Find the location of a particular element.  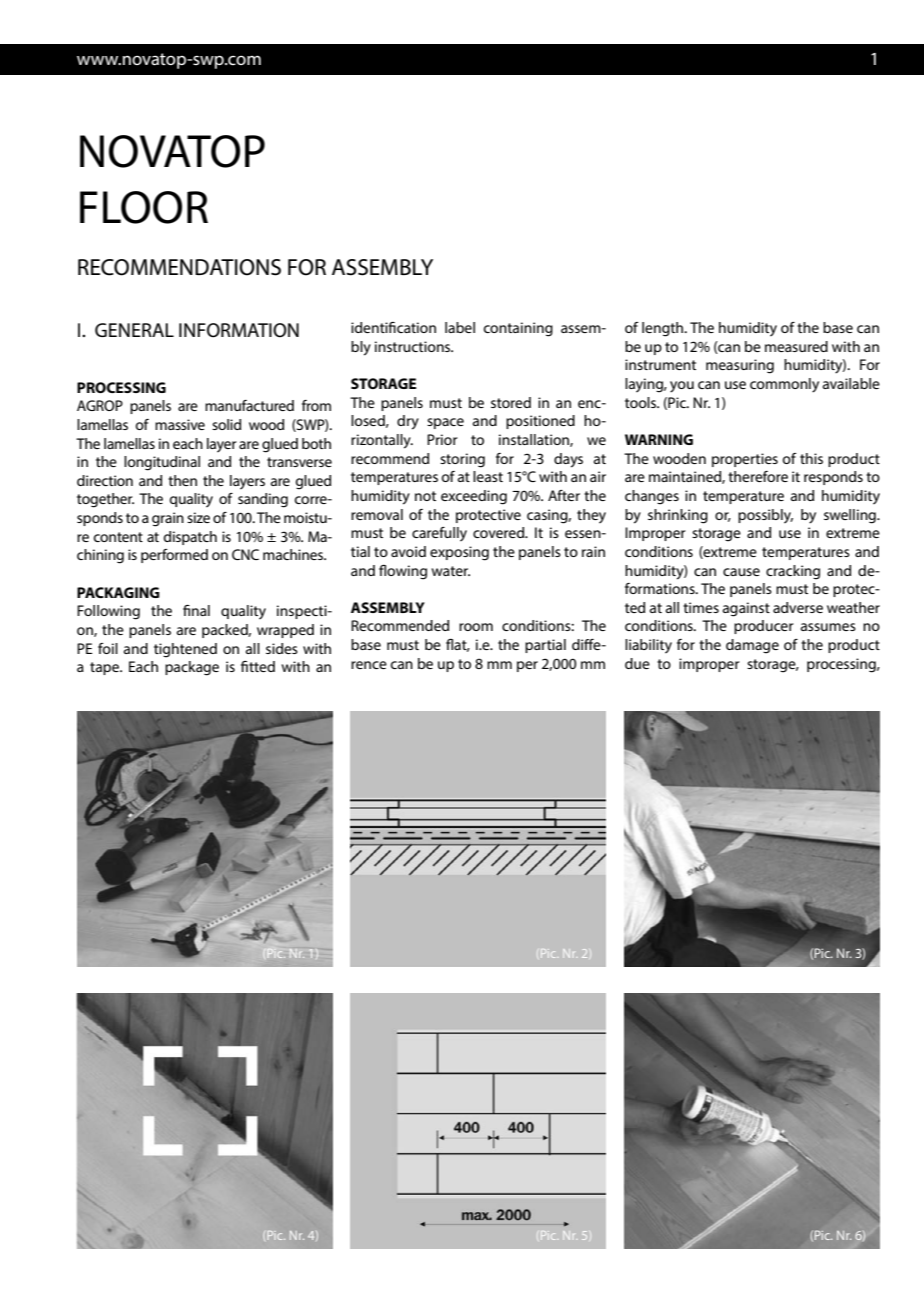

massive is located at coordinates (180, 424).
